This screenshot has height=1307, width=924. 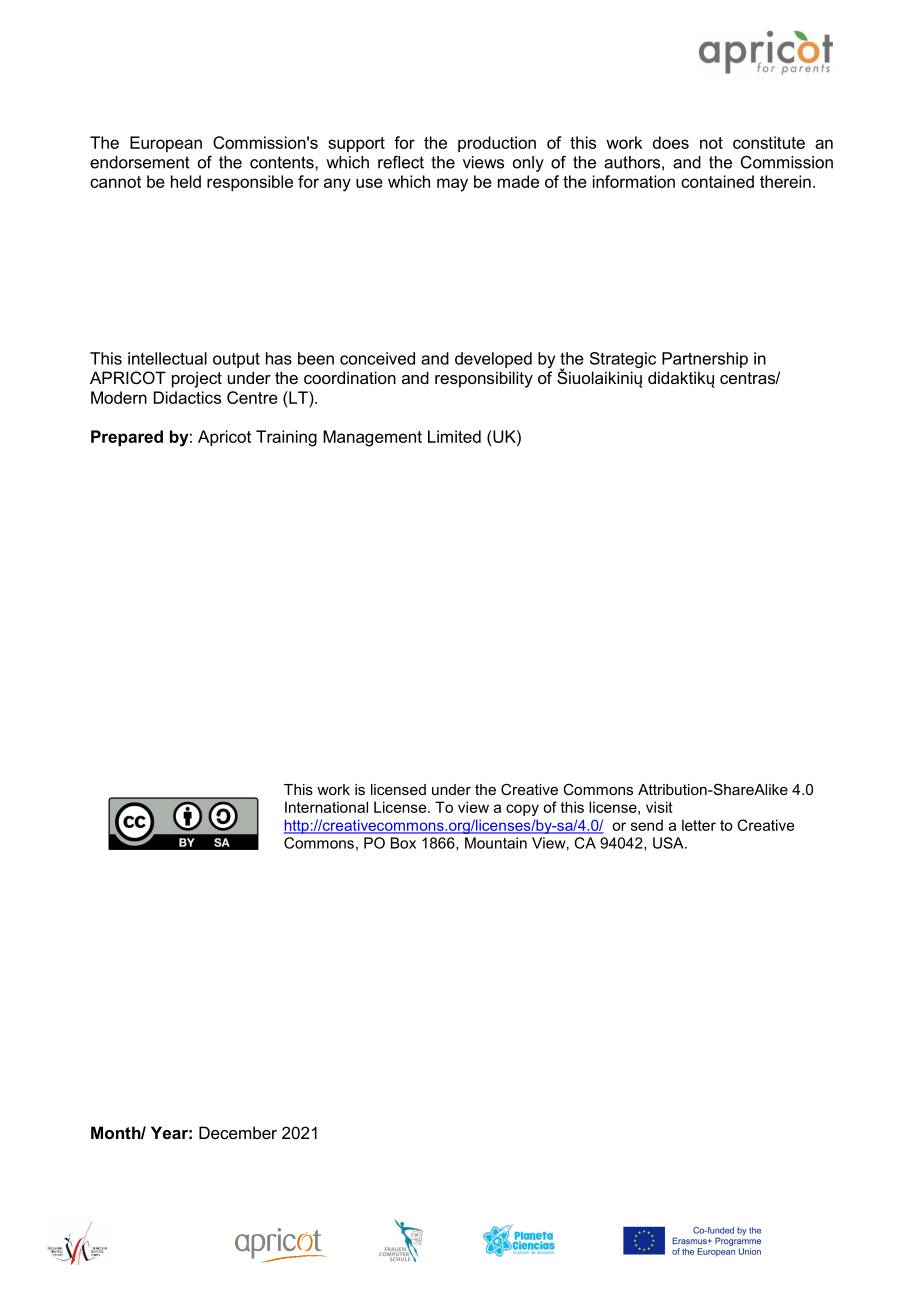 I want to click on Mountain, so click(x=496, y=843).
